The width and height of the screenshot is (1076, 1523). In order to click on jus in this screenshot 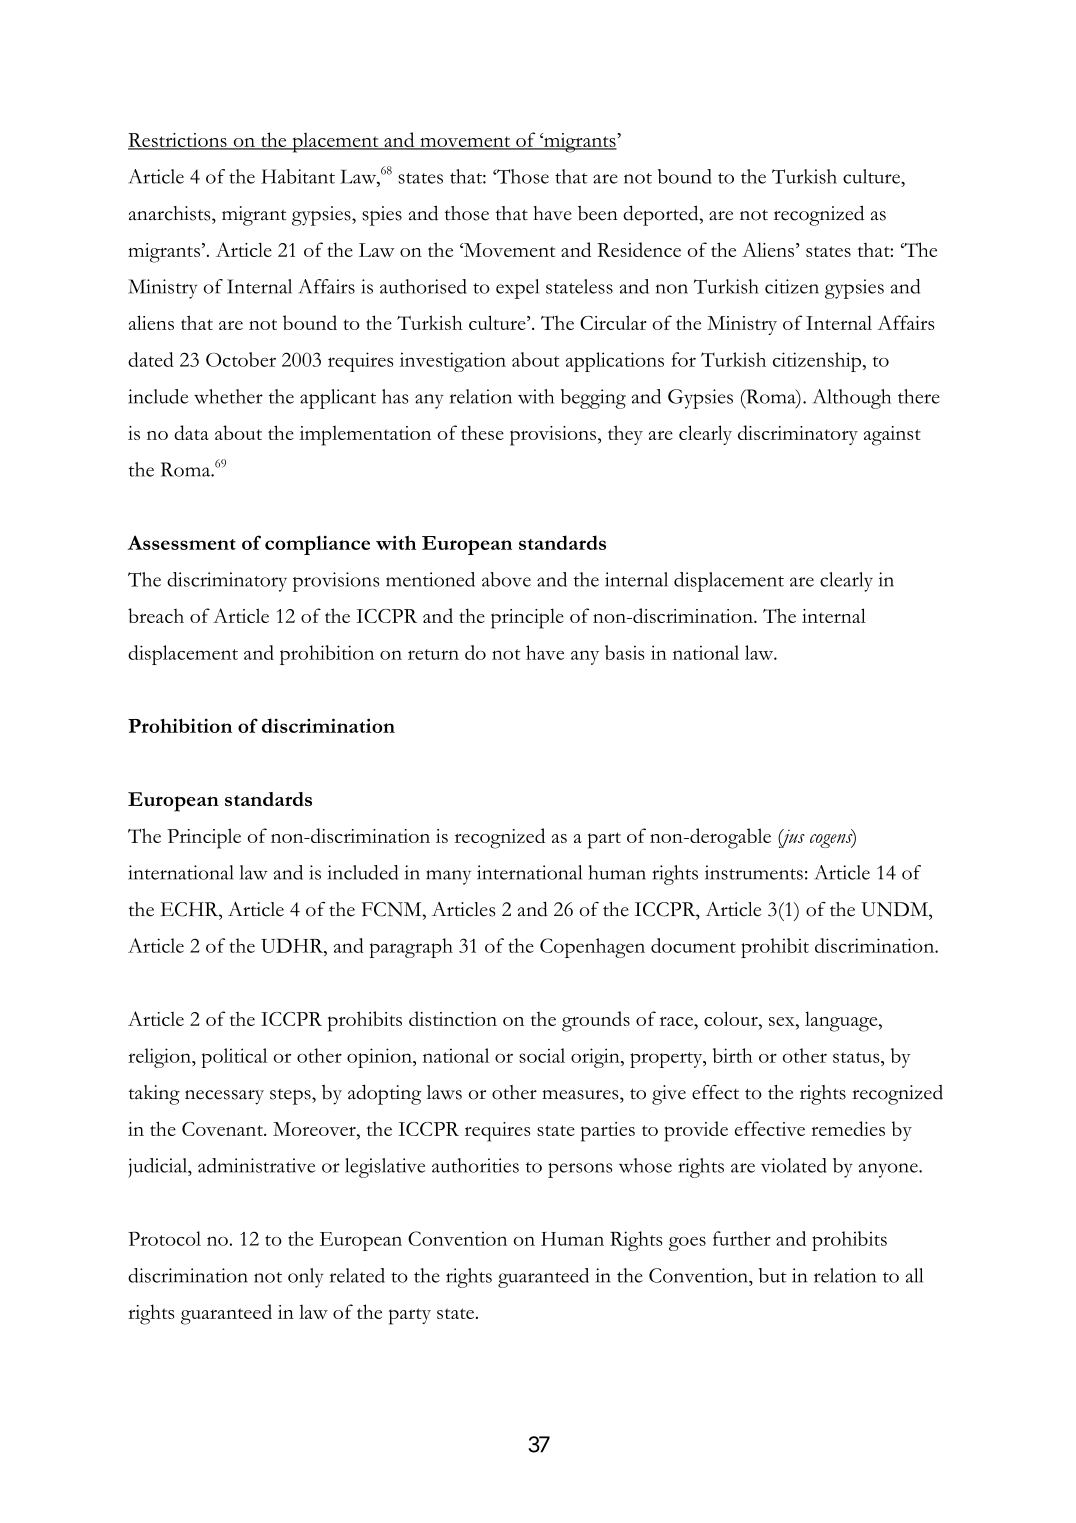, I will do `click(791, 838)`.
